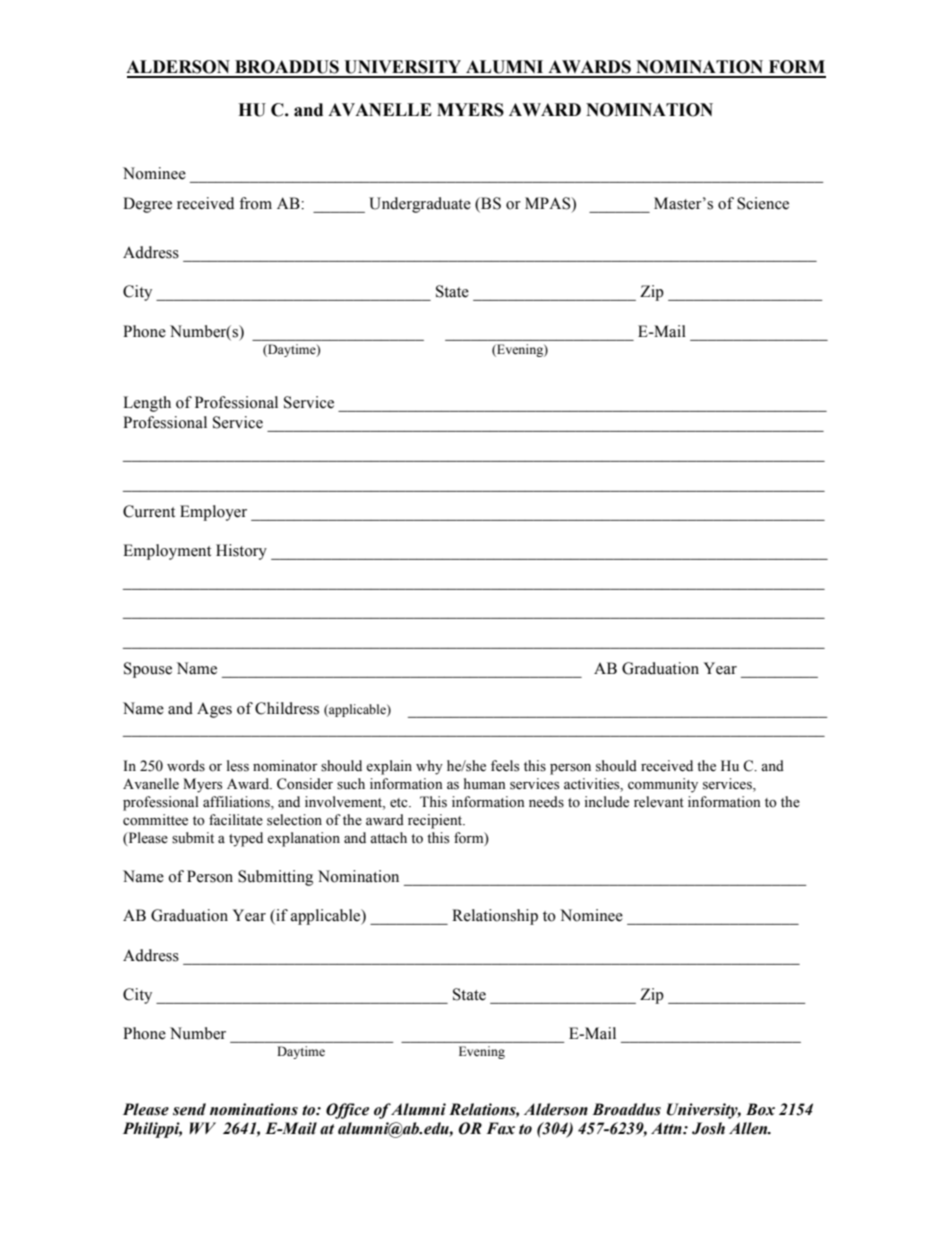 This page has width=952, height=1233. I want to click on from, so click(255, 203).
